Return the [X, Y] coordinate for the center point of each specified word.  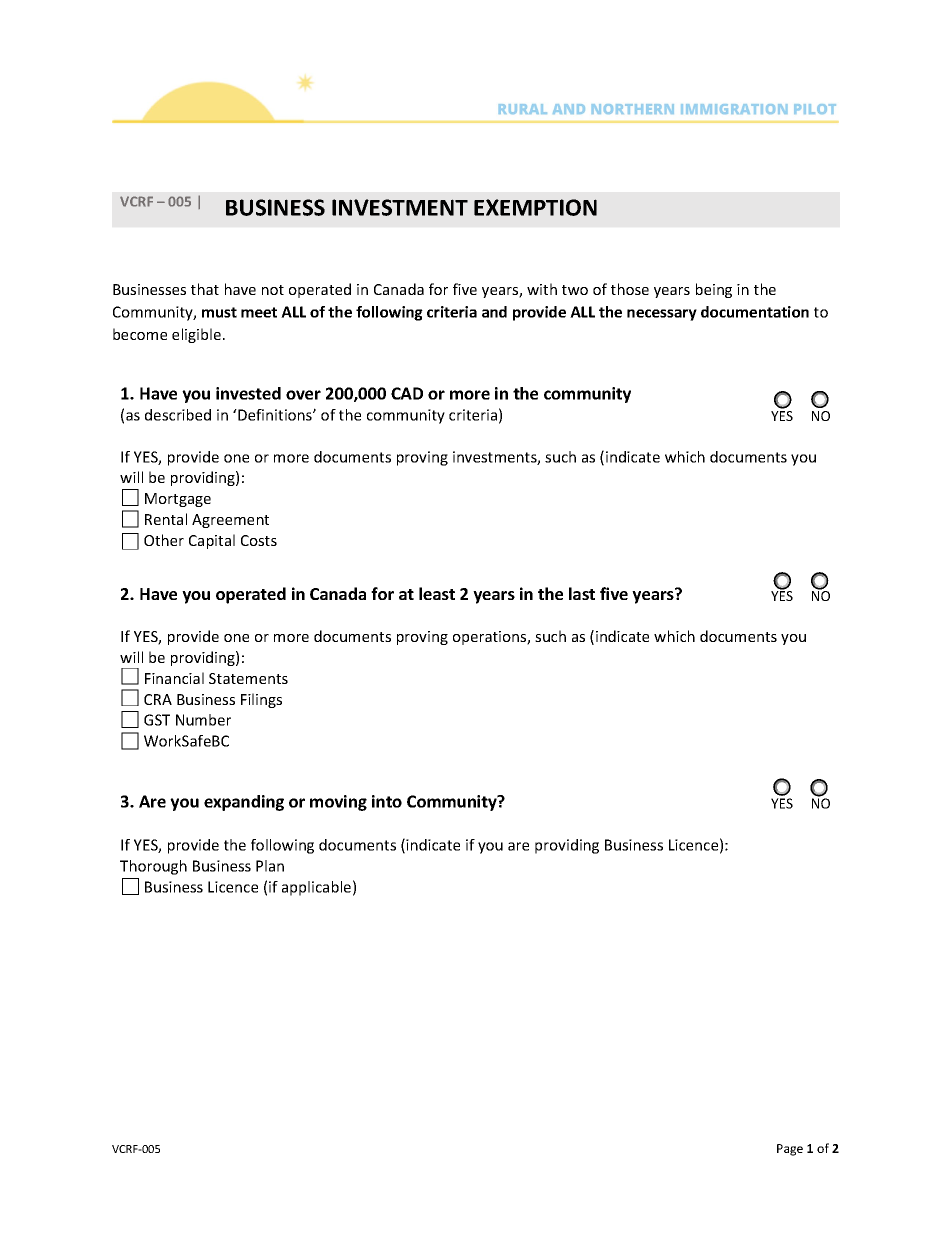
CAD [407, 393]
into [387, 801]
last [582, 593]
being [714, 290]
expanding [244, 803]
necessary [662, 315]
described [178, 415]
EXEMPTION [535, 207]
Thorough [153, 867]
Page [790, 1150]
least [437, 593]
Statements [248, 678]
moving [338, 803]
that [205, 289]
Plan [270, 866]
